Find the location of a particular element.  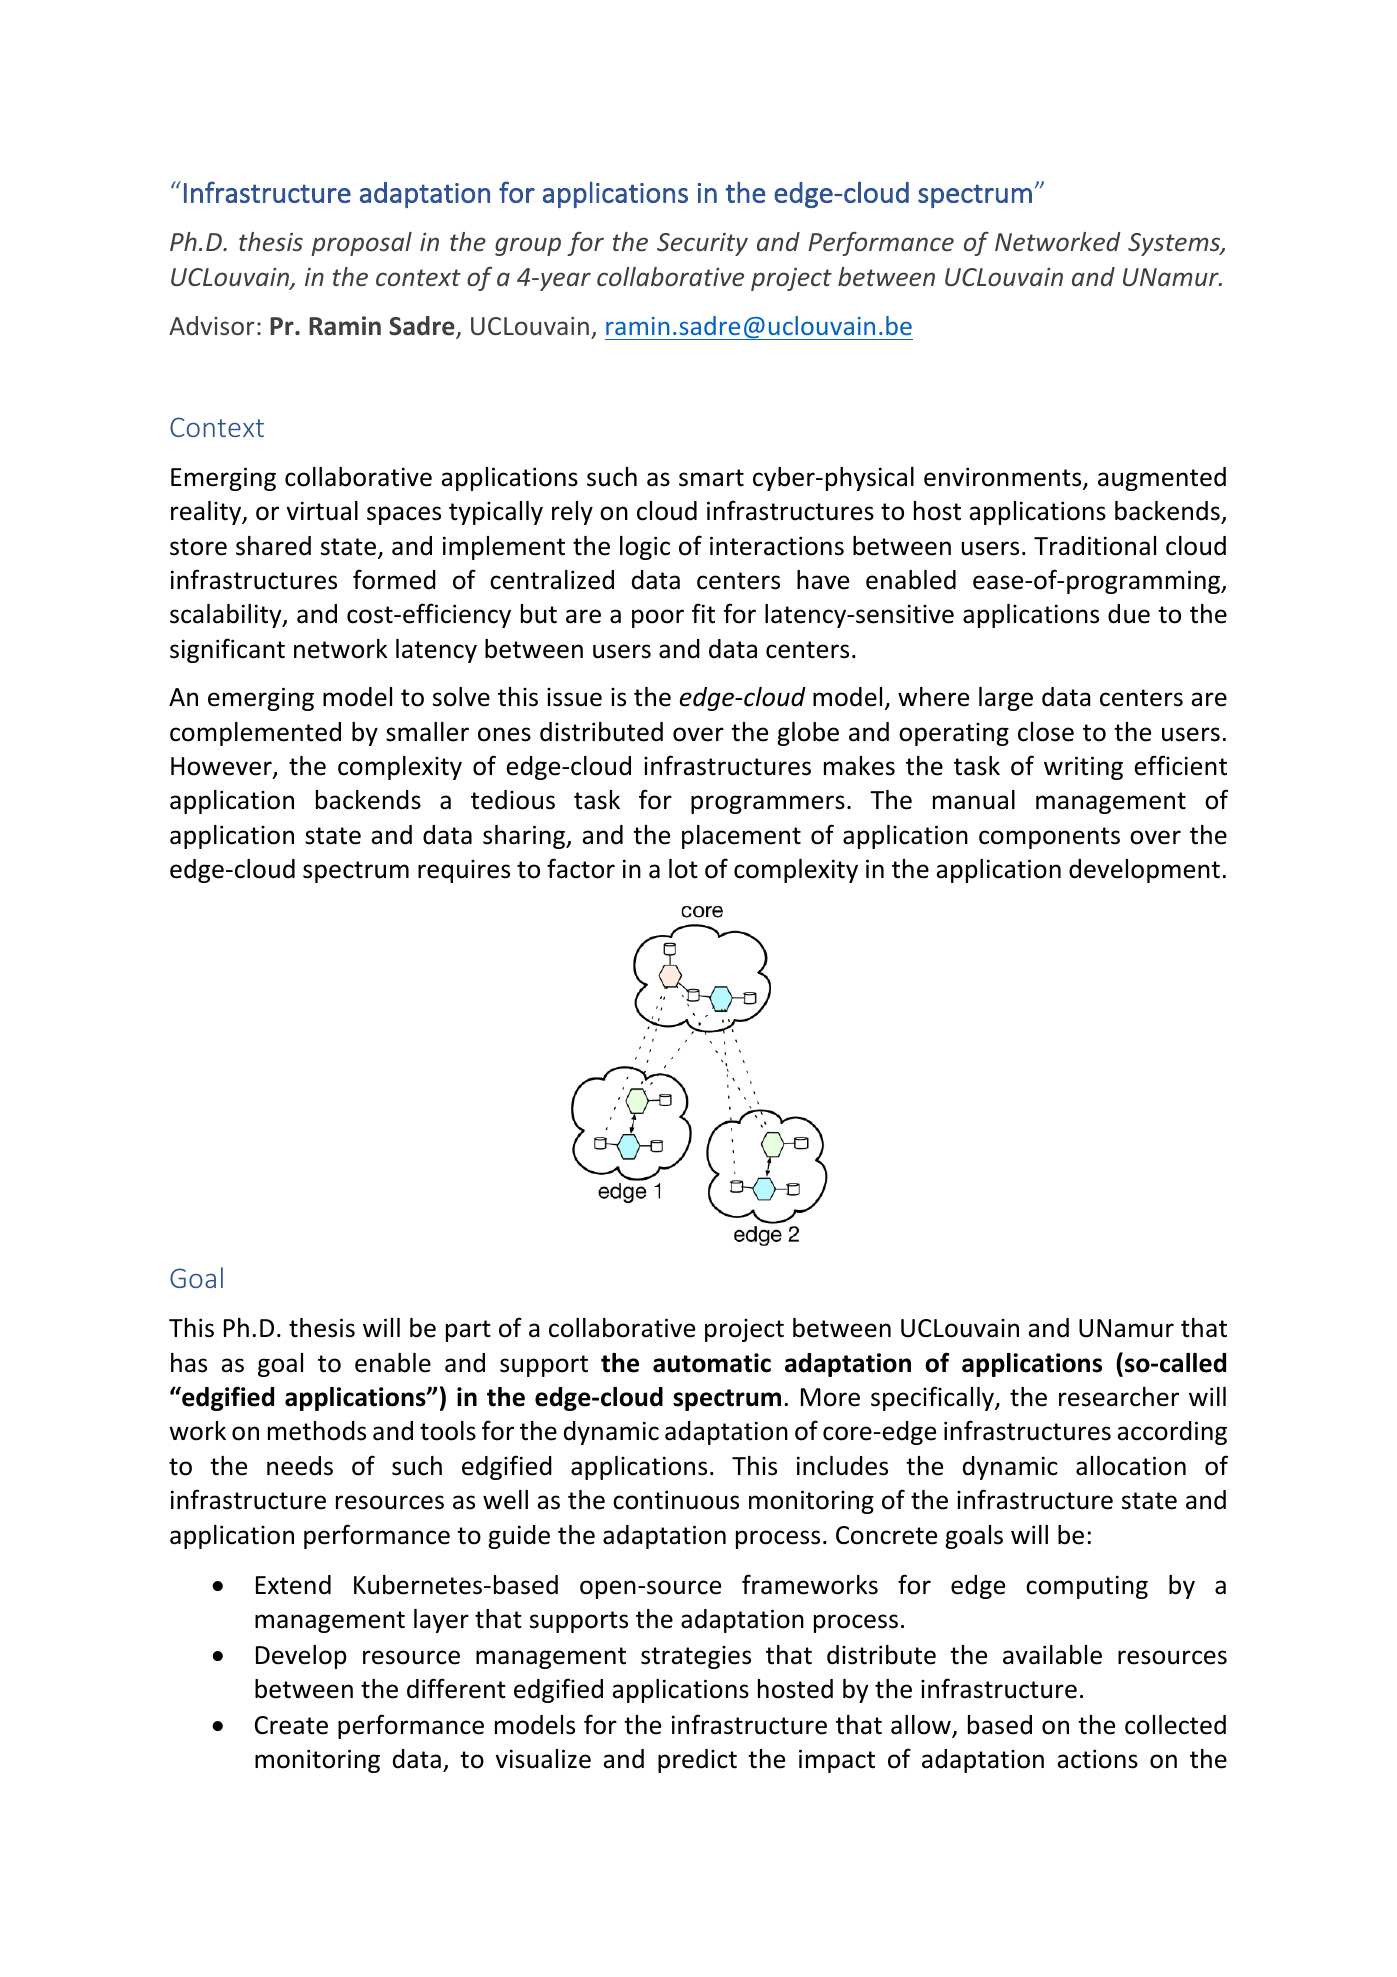

lot is located at coordinates (683, 869).
